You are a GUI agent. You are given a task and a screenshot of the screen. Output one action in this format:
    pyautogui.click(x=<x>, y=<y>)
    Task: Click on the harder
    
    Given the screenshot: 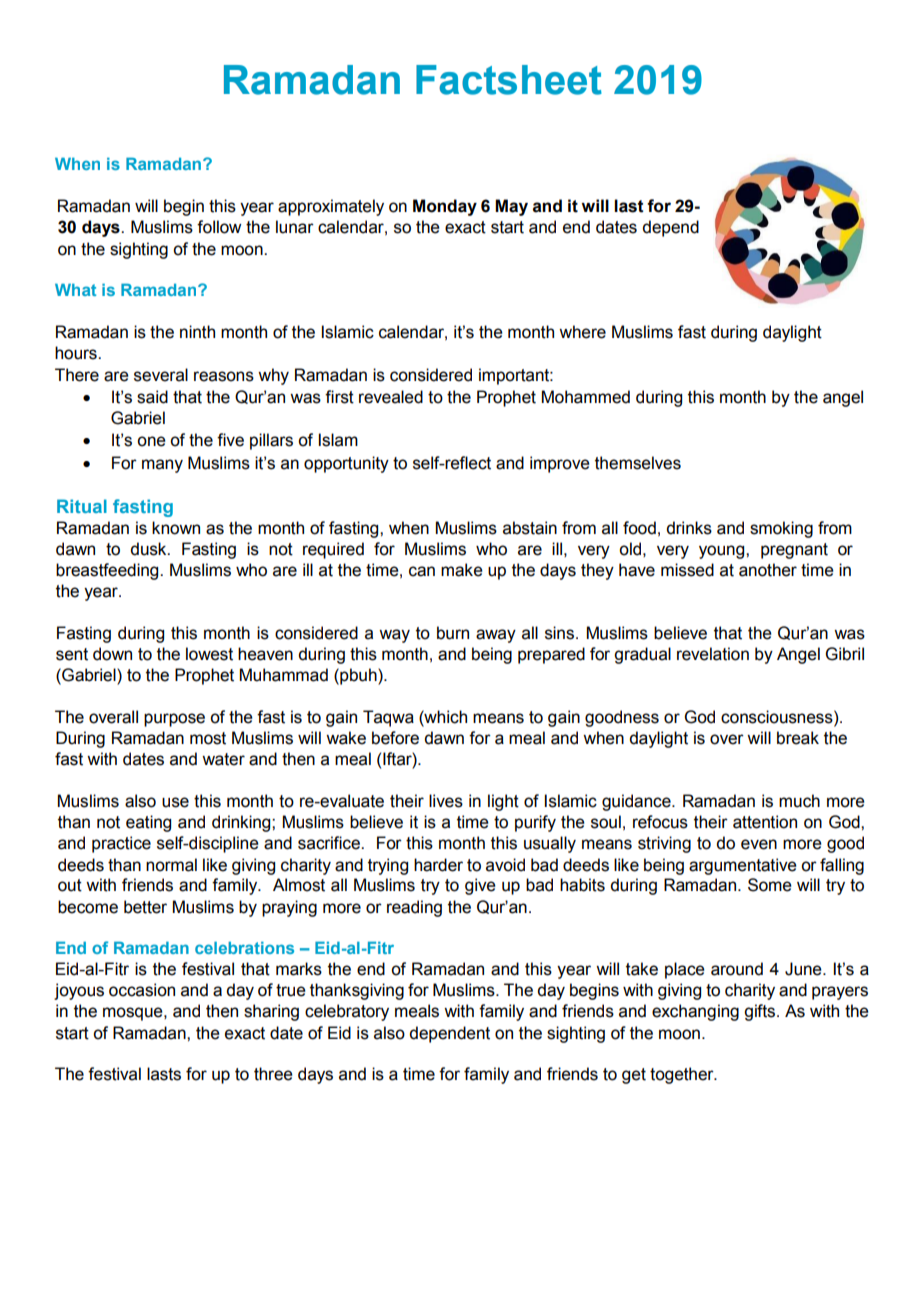 What is the action you would take?
    pyautogui.click(x=438, y=865)
